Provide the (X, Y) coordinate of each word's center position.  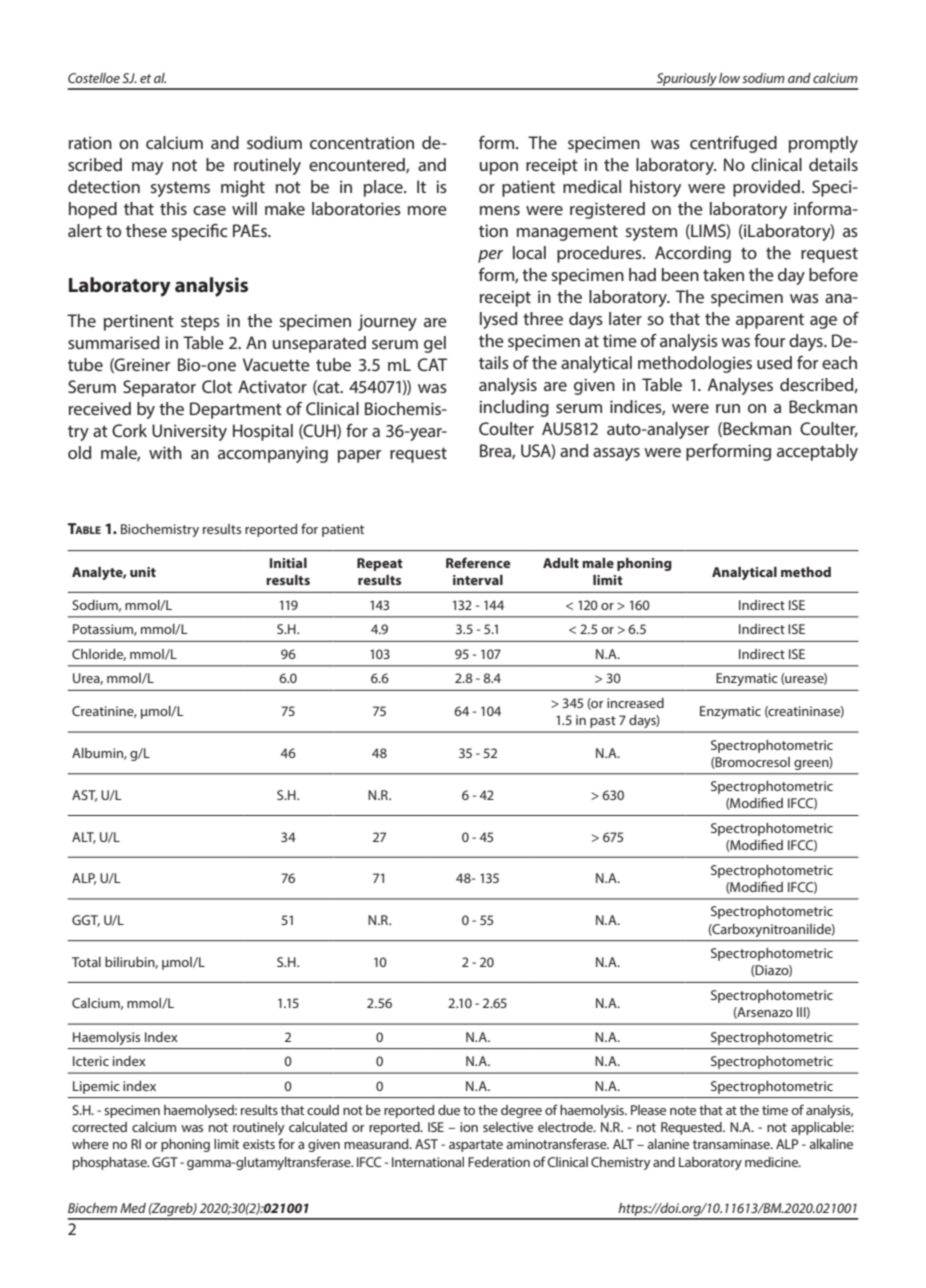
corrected (99, 1127)
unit (143, 572)
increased (635, 703)
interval (478, 580)
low (729, 78)
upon (499, 168)
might (243, 188)
